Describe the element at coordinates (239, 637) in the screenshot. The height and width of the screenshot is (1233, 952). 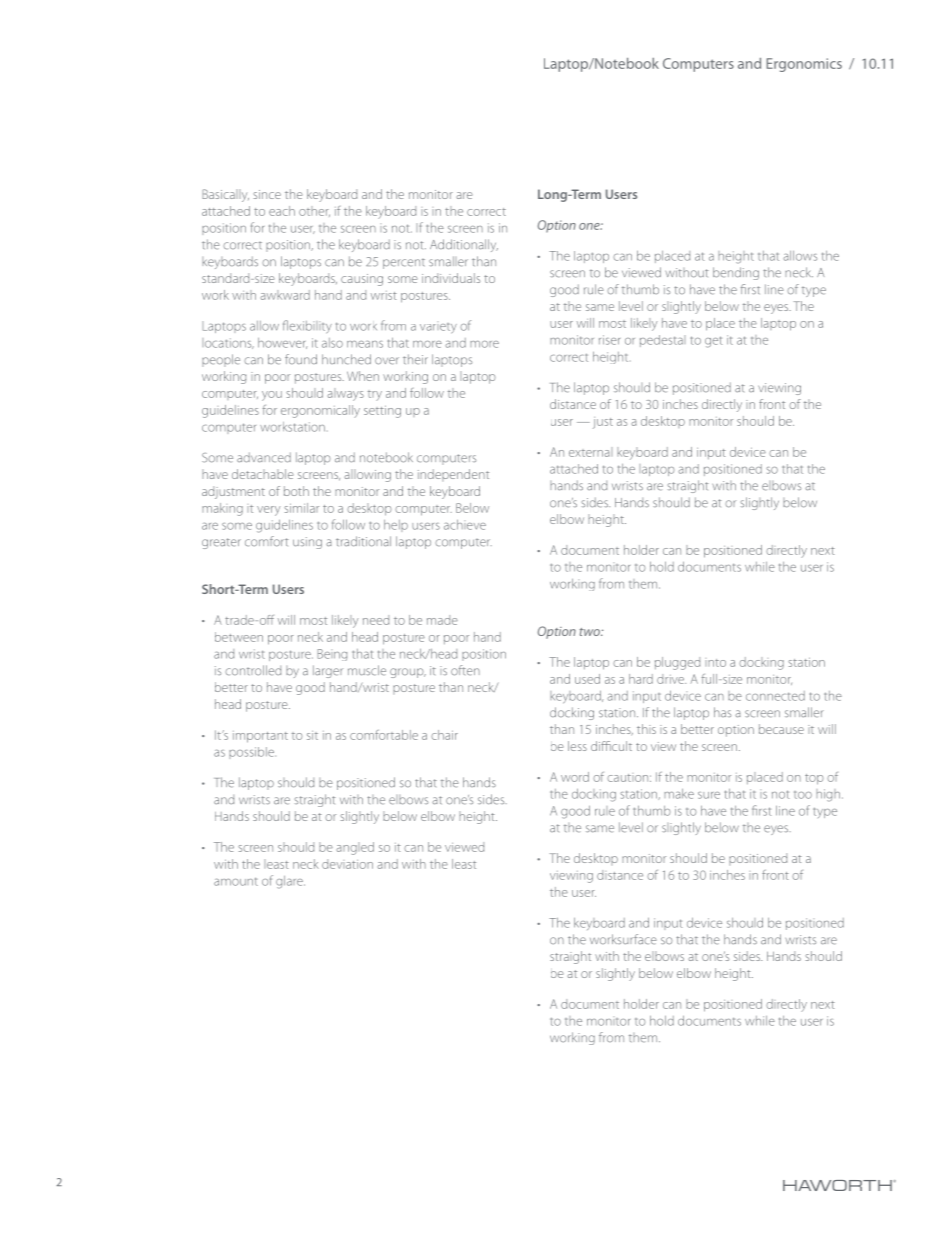
I see `between` at that location.
